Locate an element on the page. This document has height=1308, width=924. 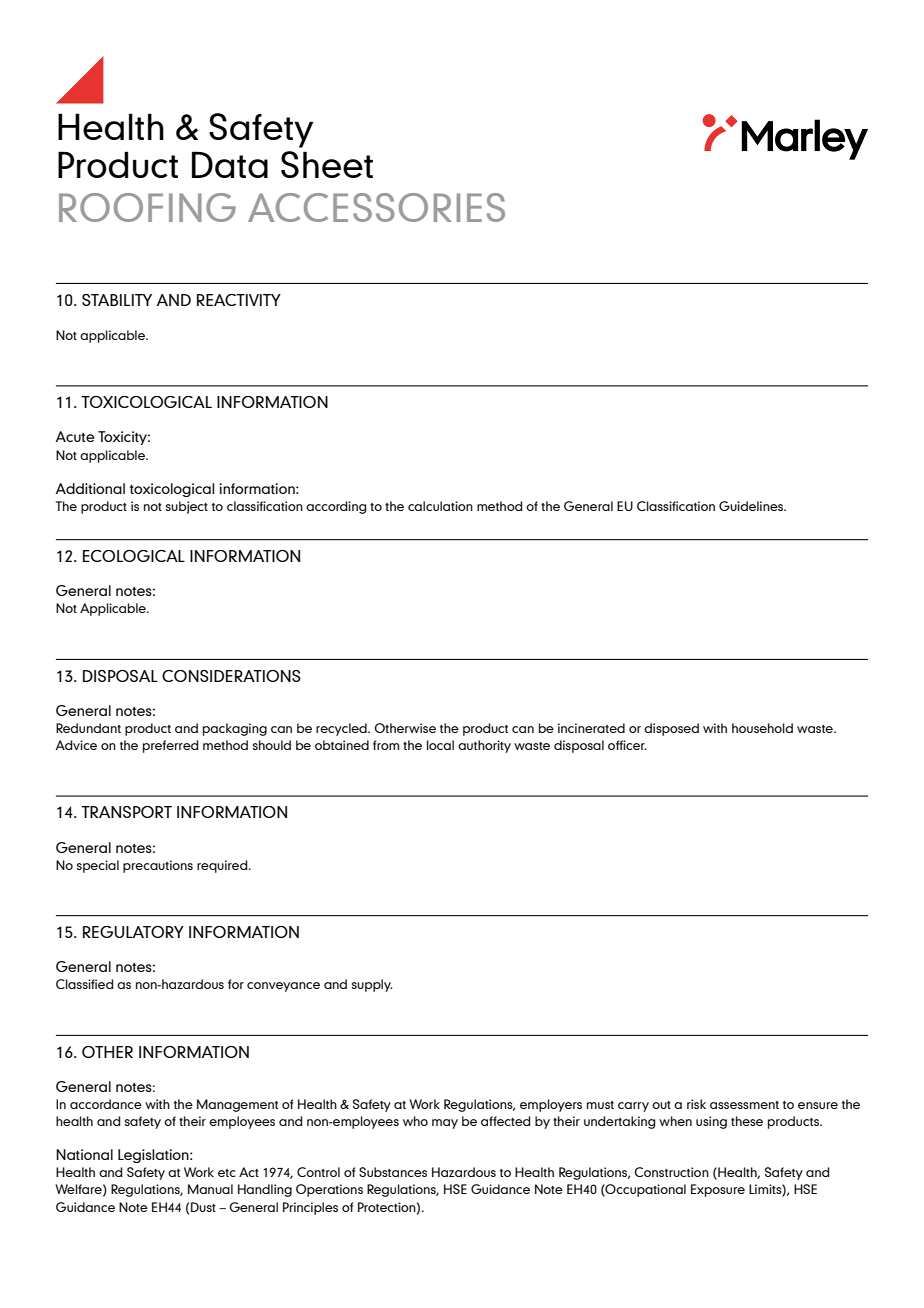
local is located at coordinates (440, 745).
